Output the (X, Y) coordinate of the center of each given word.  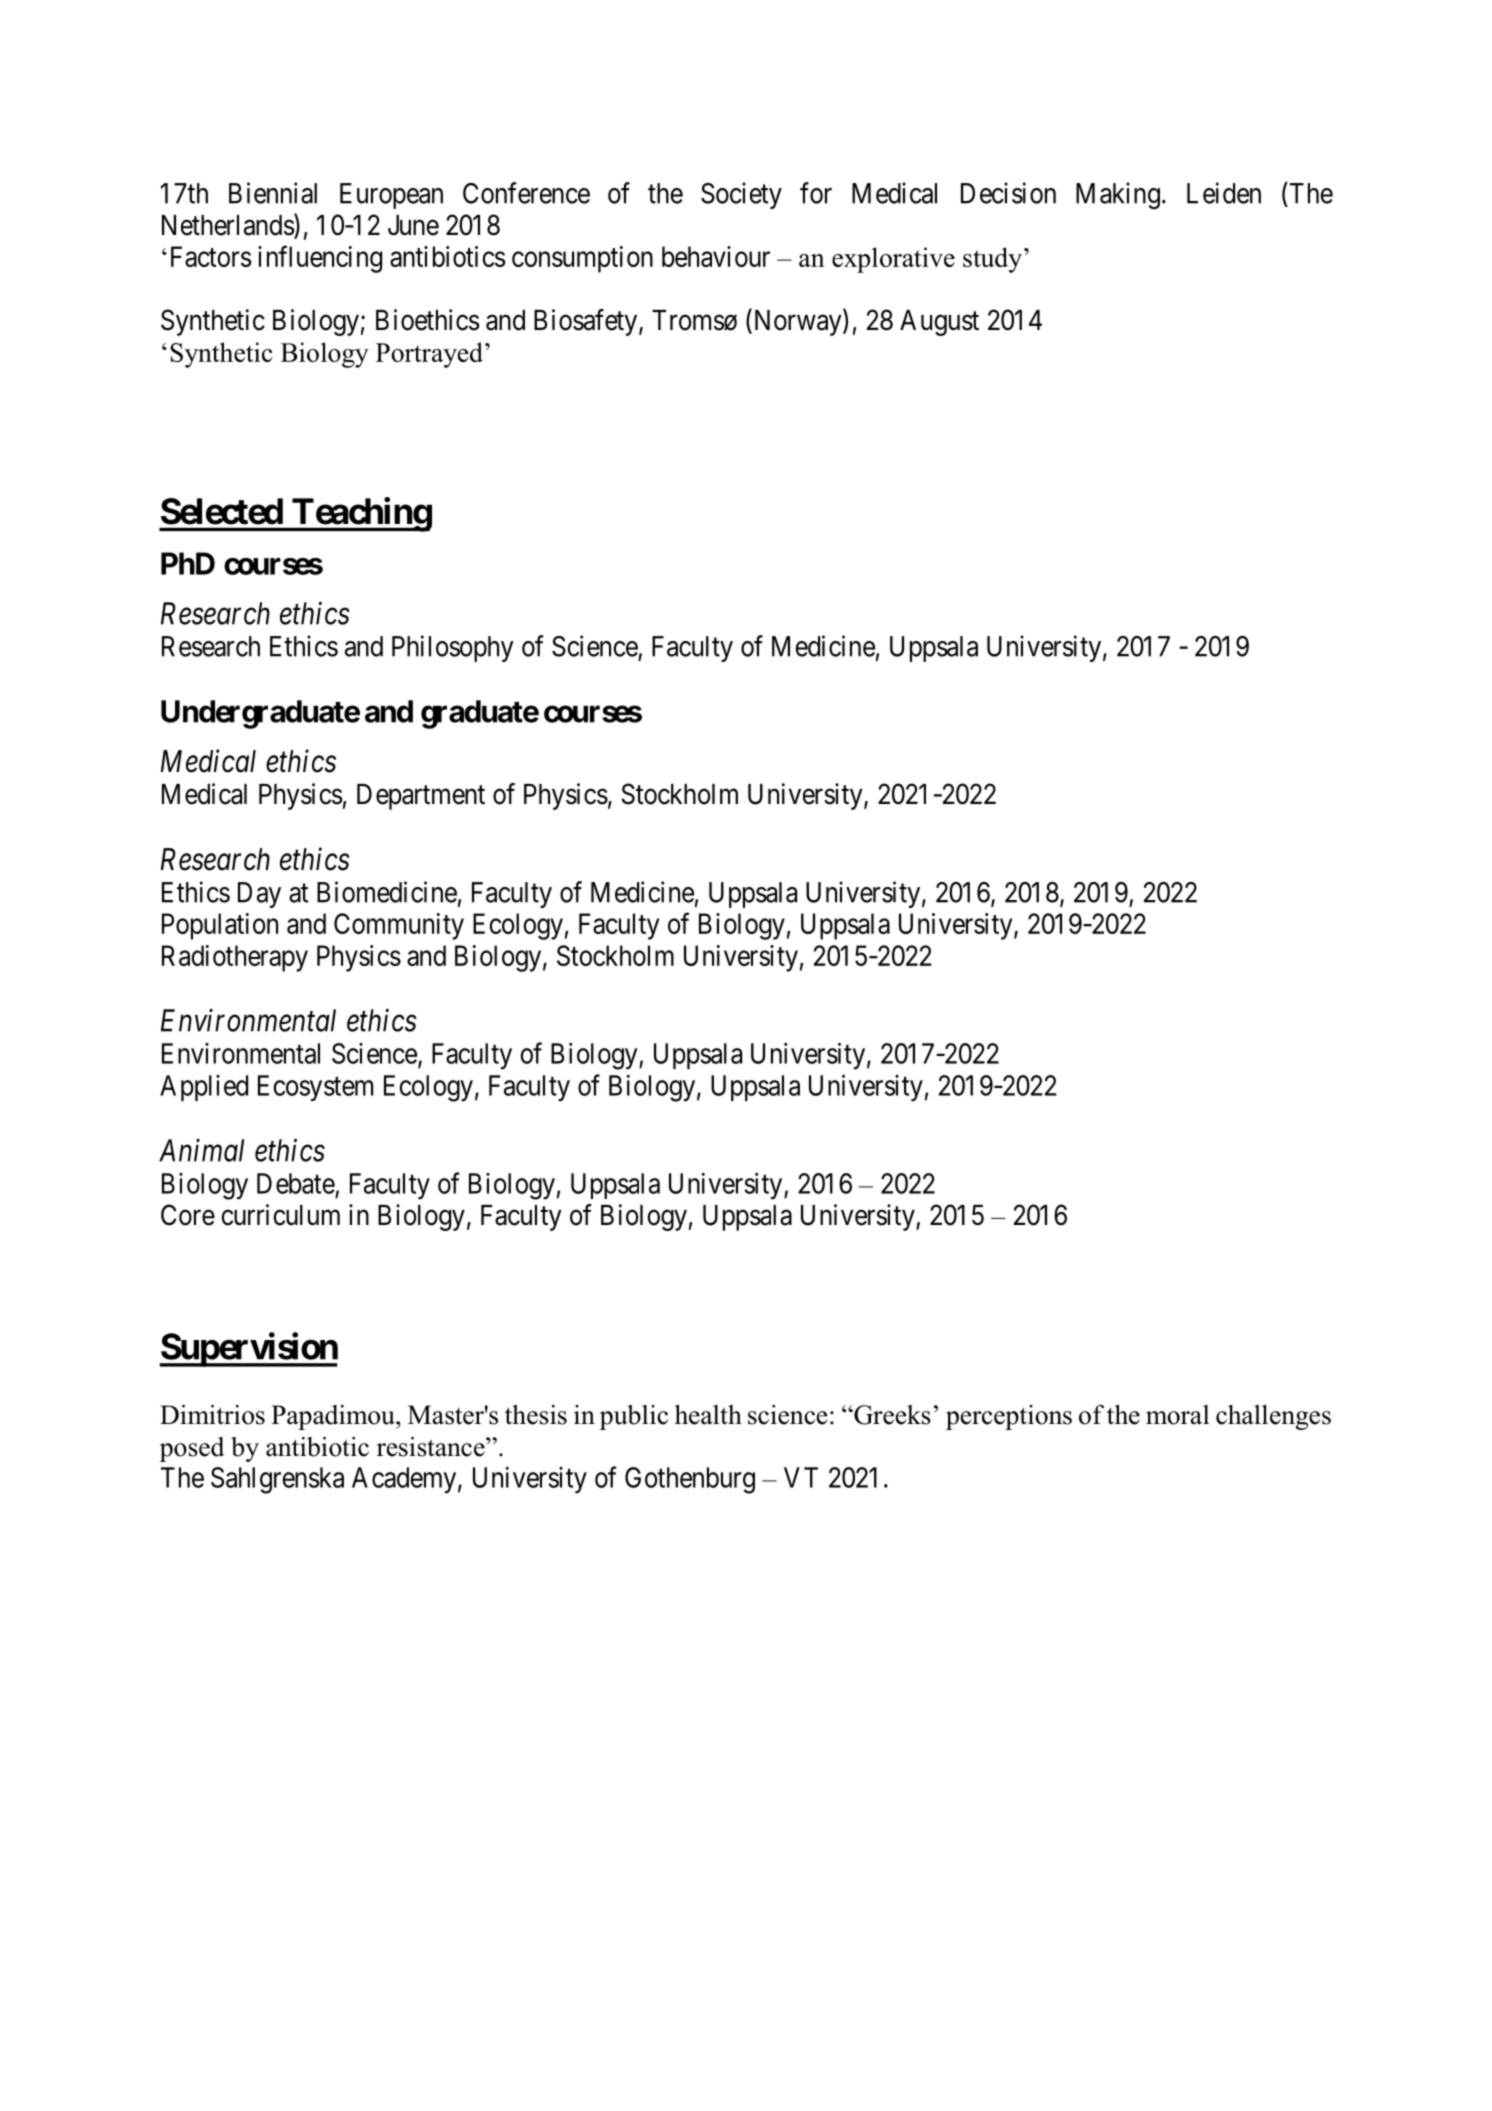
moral (1177, 1415)
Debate (296, 1183)
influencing (320, 259)
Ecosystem (315, 1088)
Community (399, 926)
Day (259, 895)
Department (421, 797)
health (708, 1415)
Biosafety (587, 322)
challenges (1273, 1417)
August (939, 323)
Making (1118, 195)
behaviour (716, 256)
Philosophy (453, 648)
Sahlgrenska (277, 1480)
